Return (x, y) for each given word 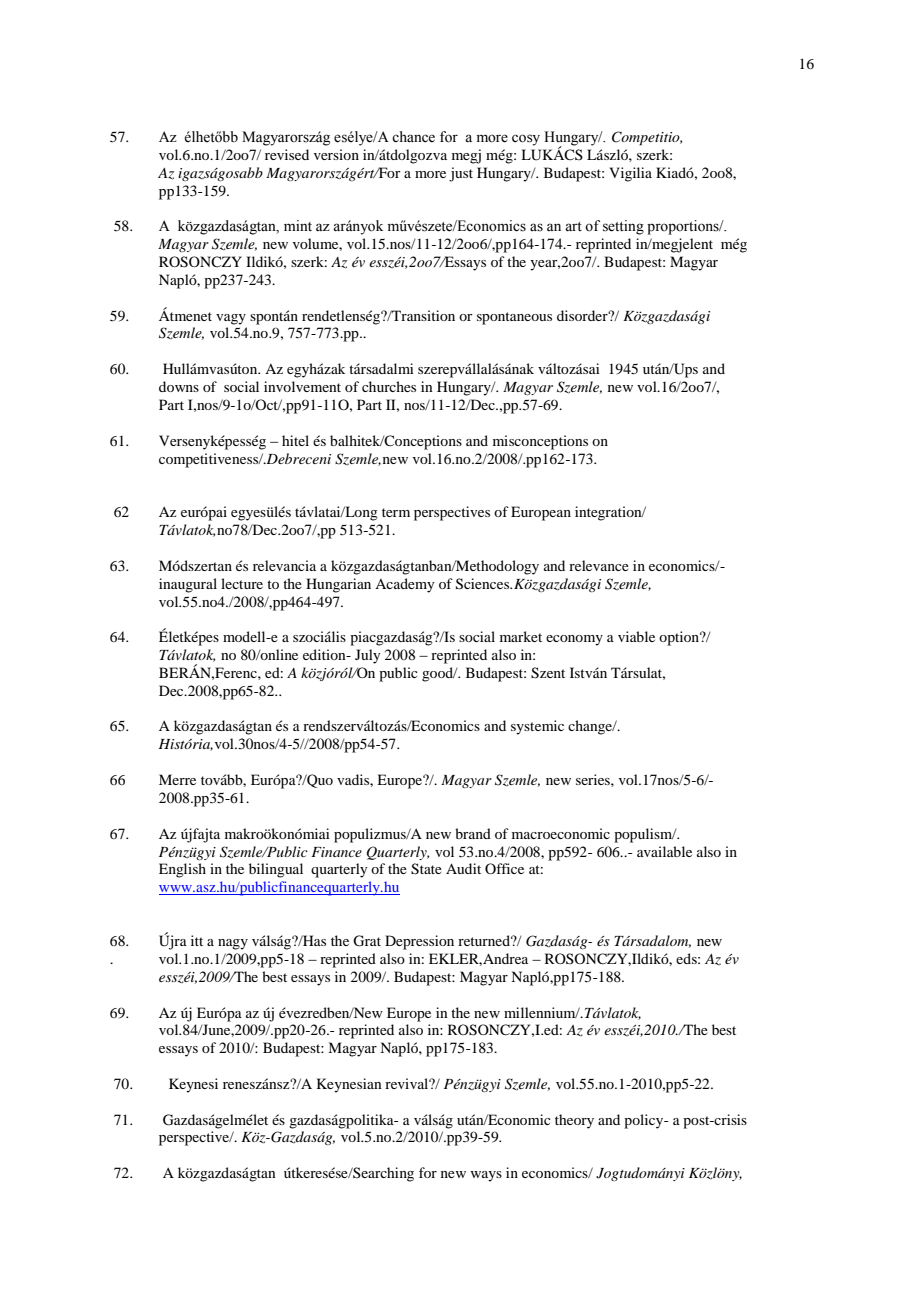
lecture (242, 583)
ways (486, 1176)
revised (287, 154)
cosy (526, 140)
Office (504, 868)
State (426, 869)
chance (413, 137)
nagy (233, 944)
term (396, 512)
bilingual (276, 870)
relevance (599, 565)
